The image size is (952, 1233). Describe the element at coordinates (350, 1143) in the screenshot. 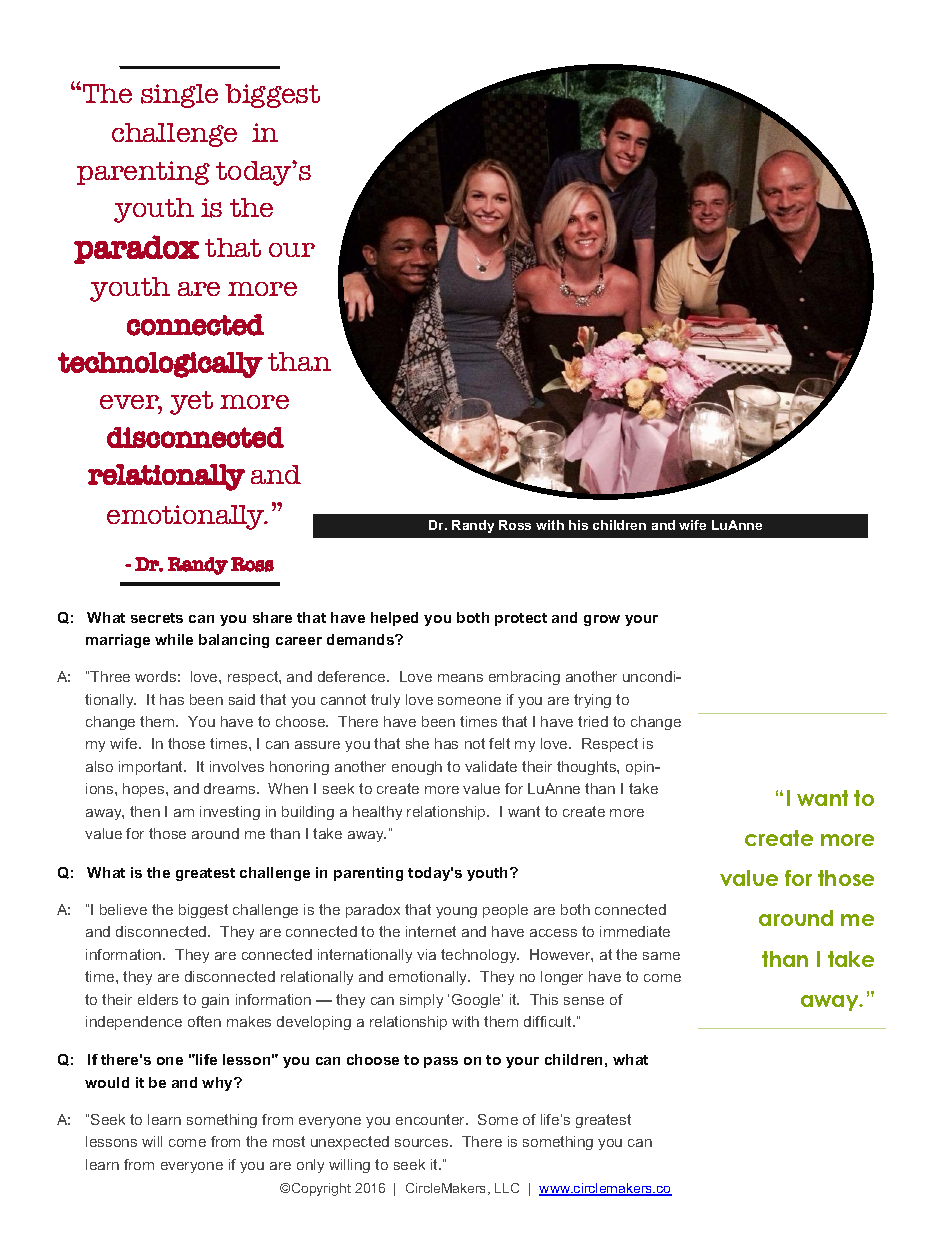

I see `unexpected` at that location.
